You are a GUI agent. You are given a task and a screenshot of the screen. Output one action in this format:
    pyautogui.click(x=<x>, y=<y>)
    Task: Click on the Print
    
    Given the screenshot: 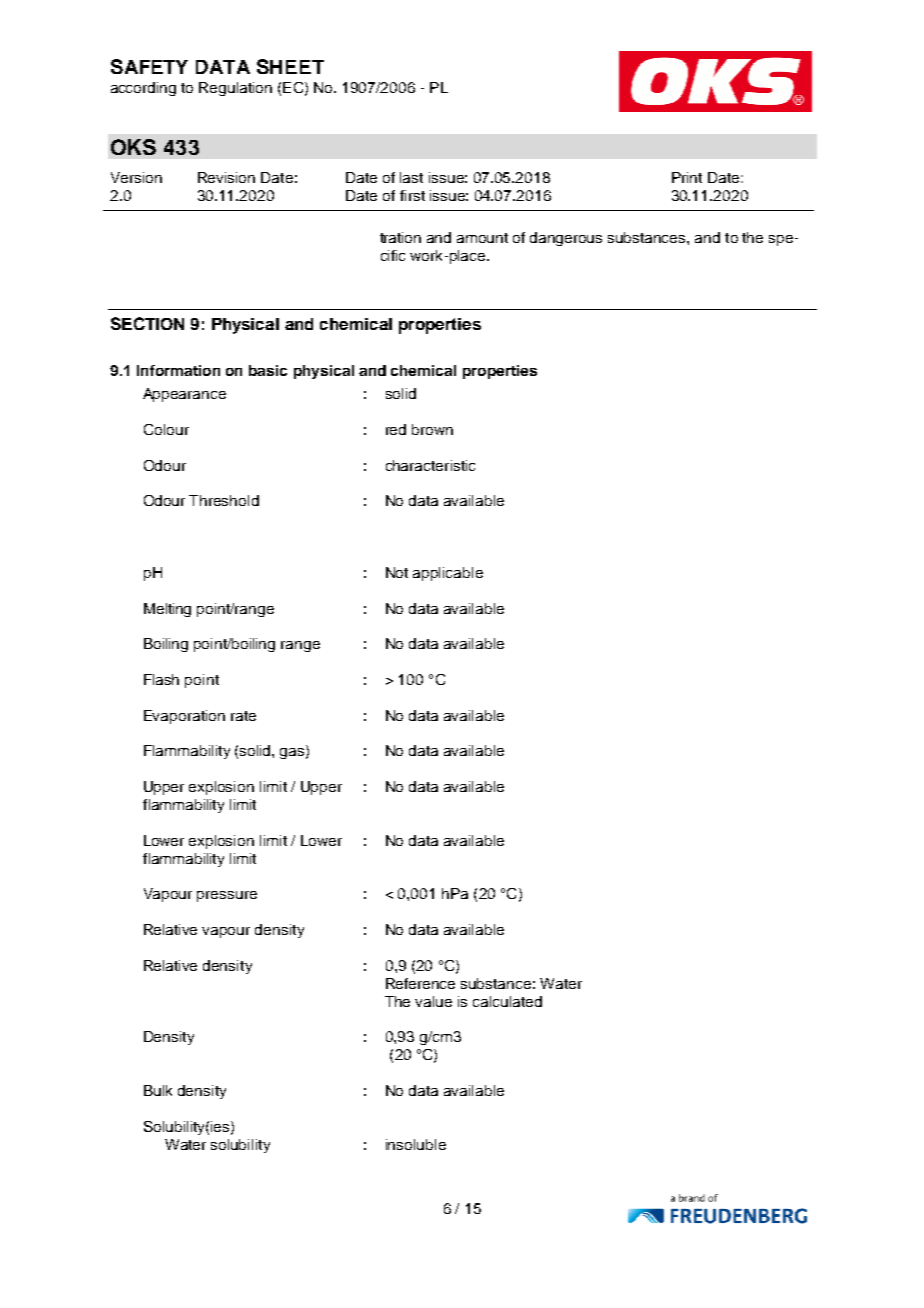 What is the action you would take?
    pyautogui.click(x=687, y=177)
